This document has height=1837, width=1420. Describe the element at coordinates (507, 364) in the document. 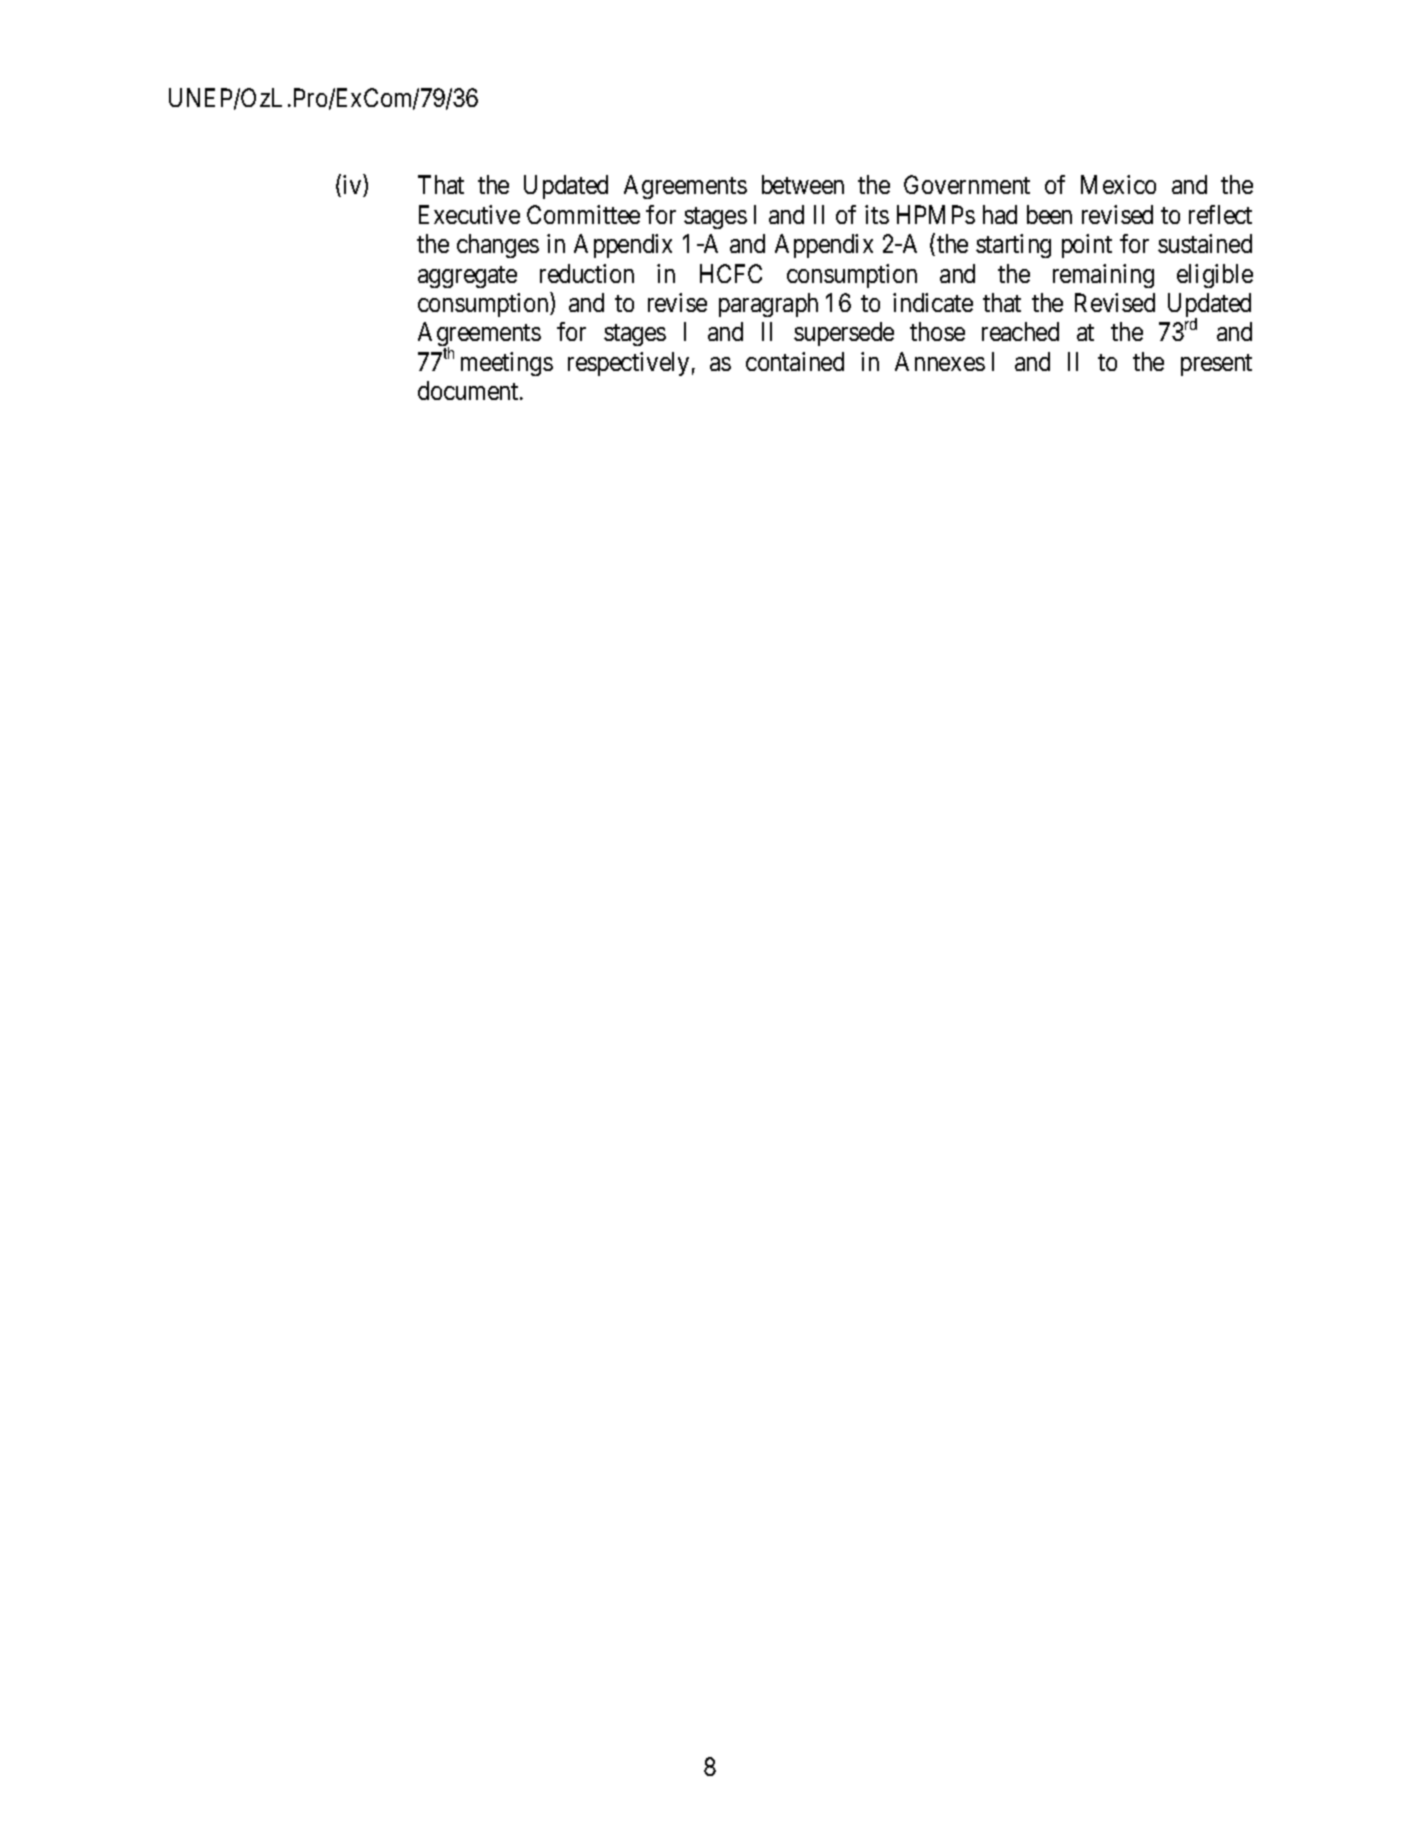

I see `meetings` at that location.
